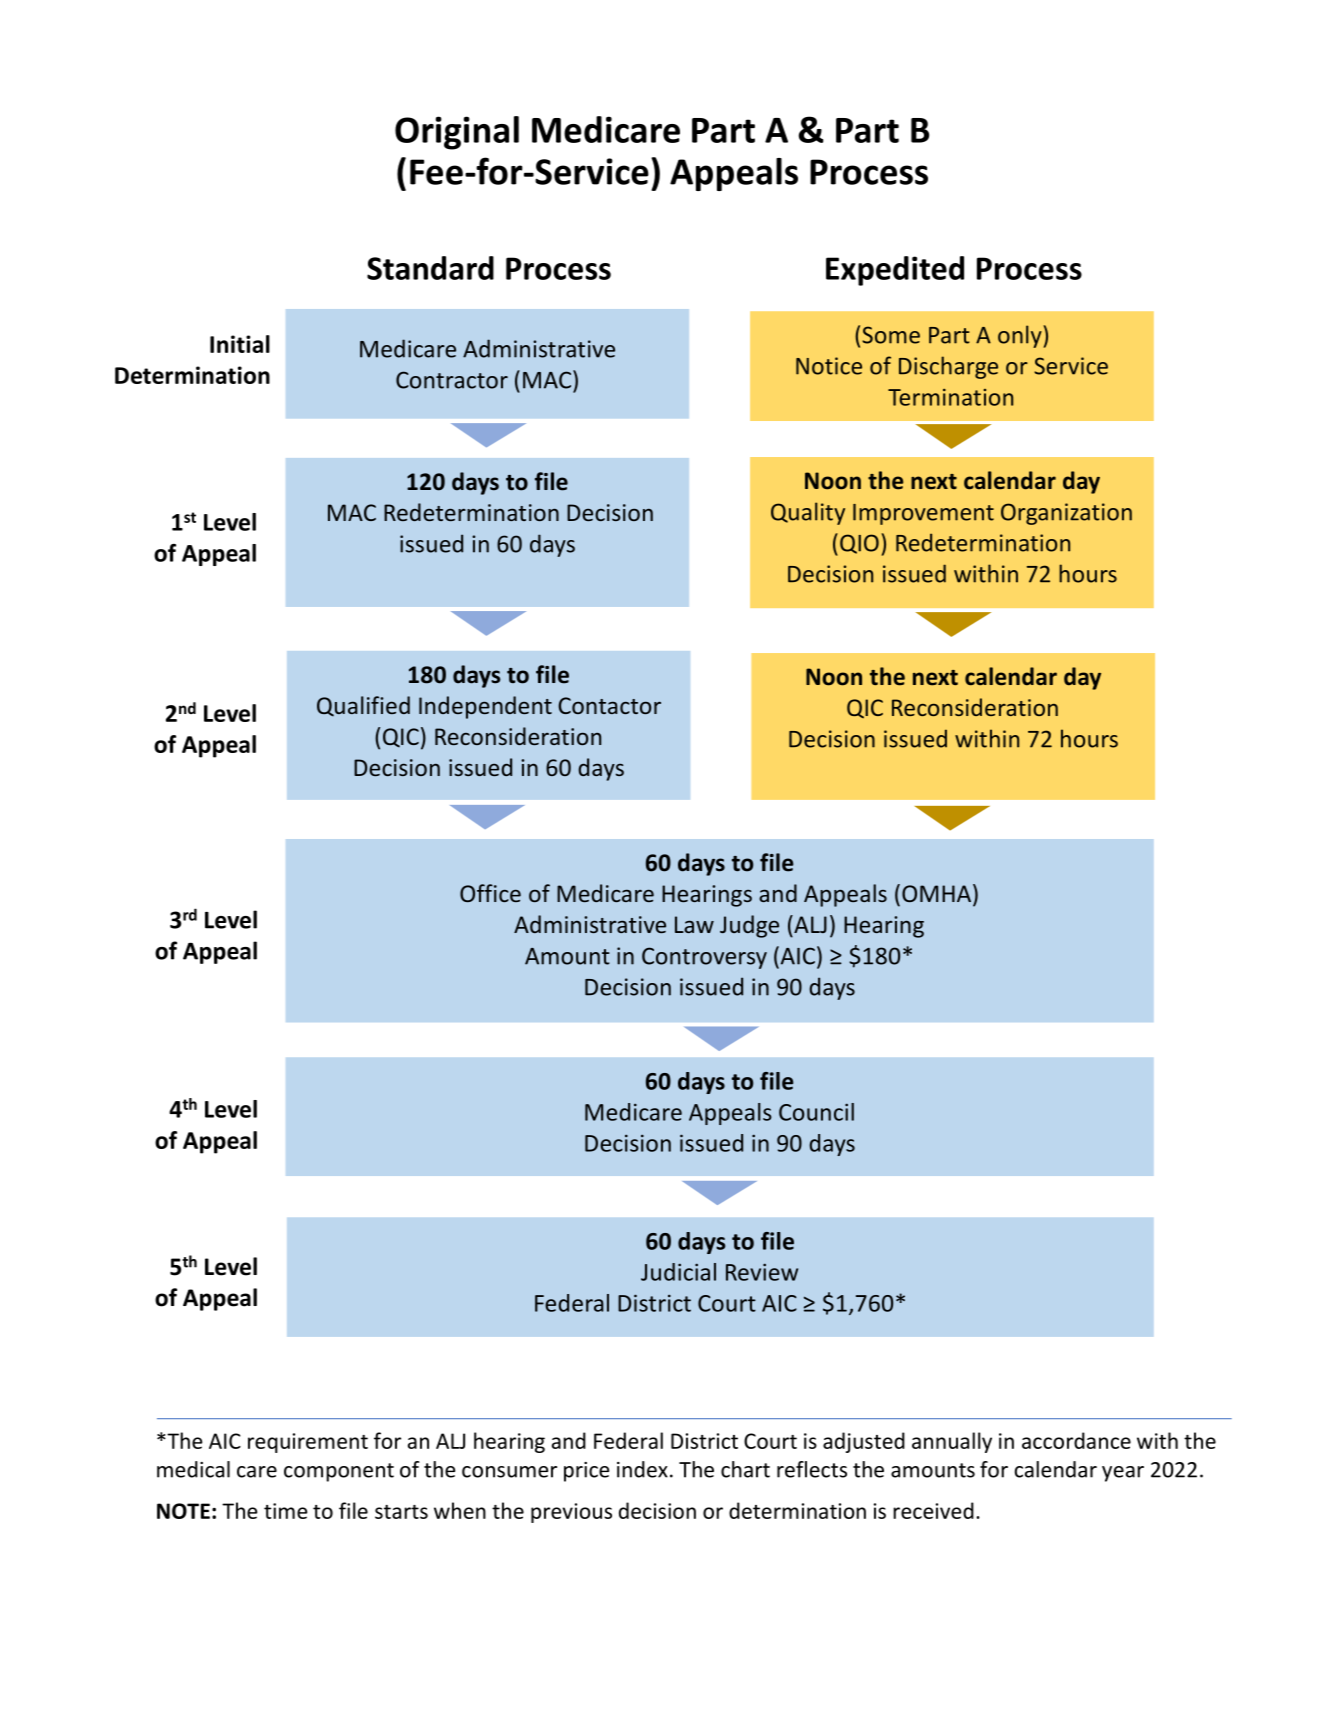 This document has width=1320, height=1709. I want to click on requirement, so click(308, 1443).
